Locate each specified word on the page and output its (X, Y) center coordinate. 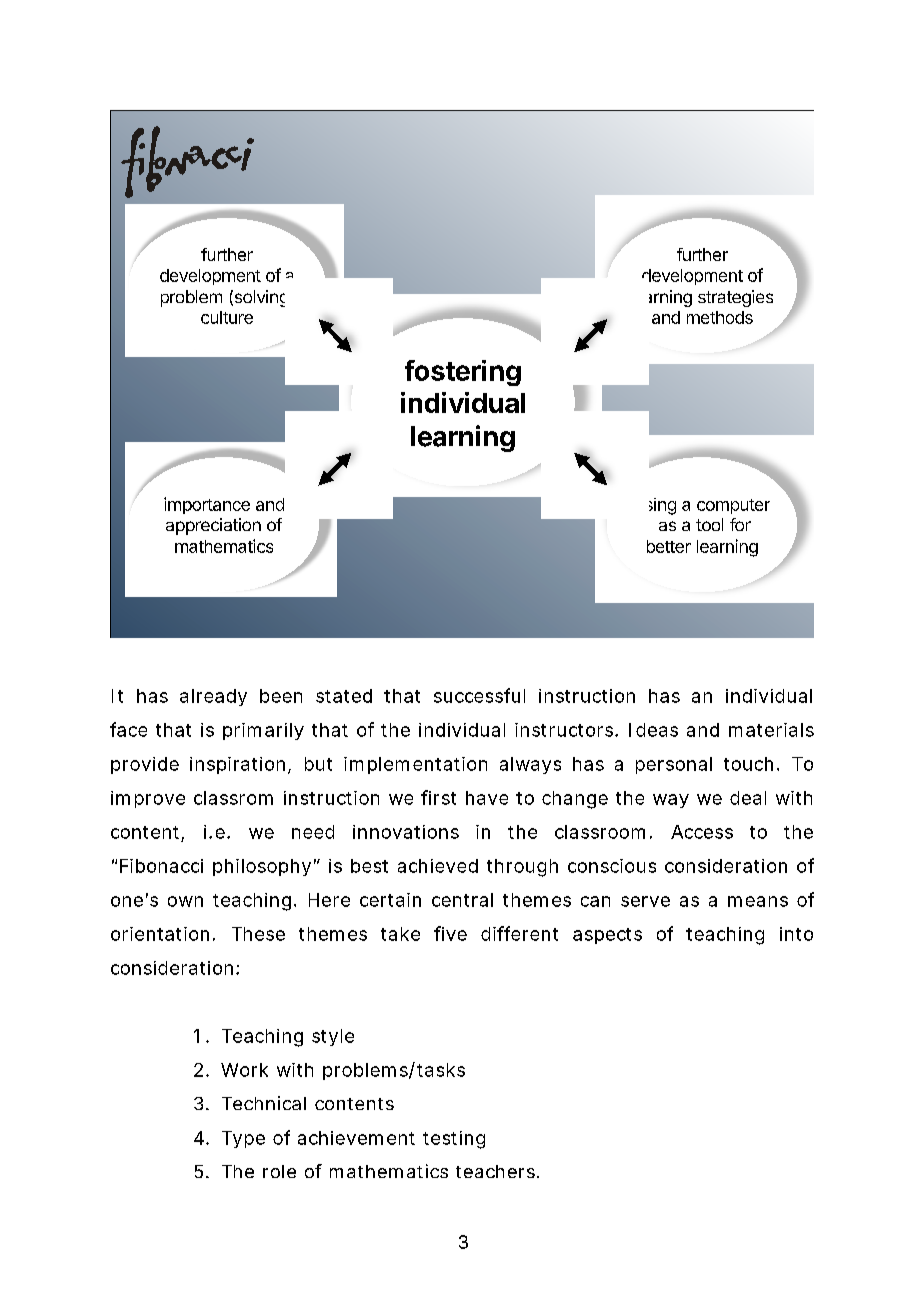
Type (243, 1139)
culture (227, 317)
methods (720, 317)
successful (479, 695)
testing (454, 1140)
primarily (263, 731)
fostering (463, 373)
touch (748, 764)
